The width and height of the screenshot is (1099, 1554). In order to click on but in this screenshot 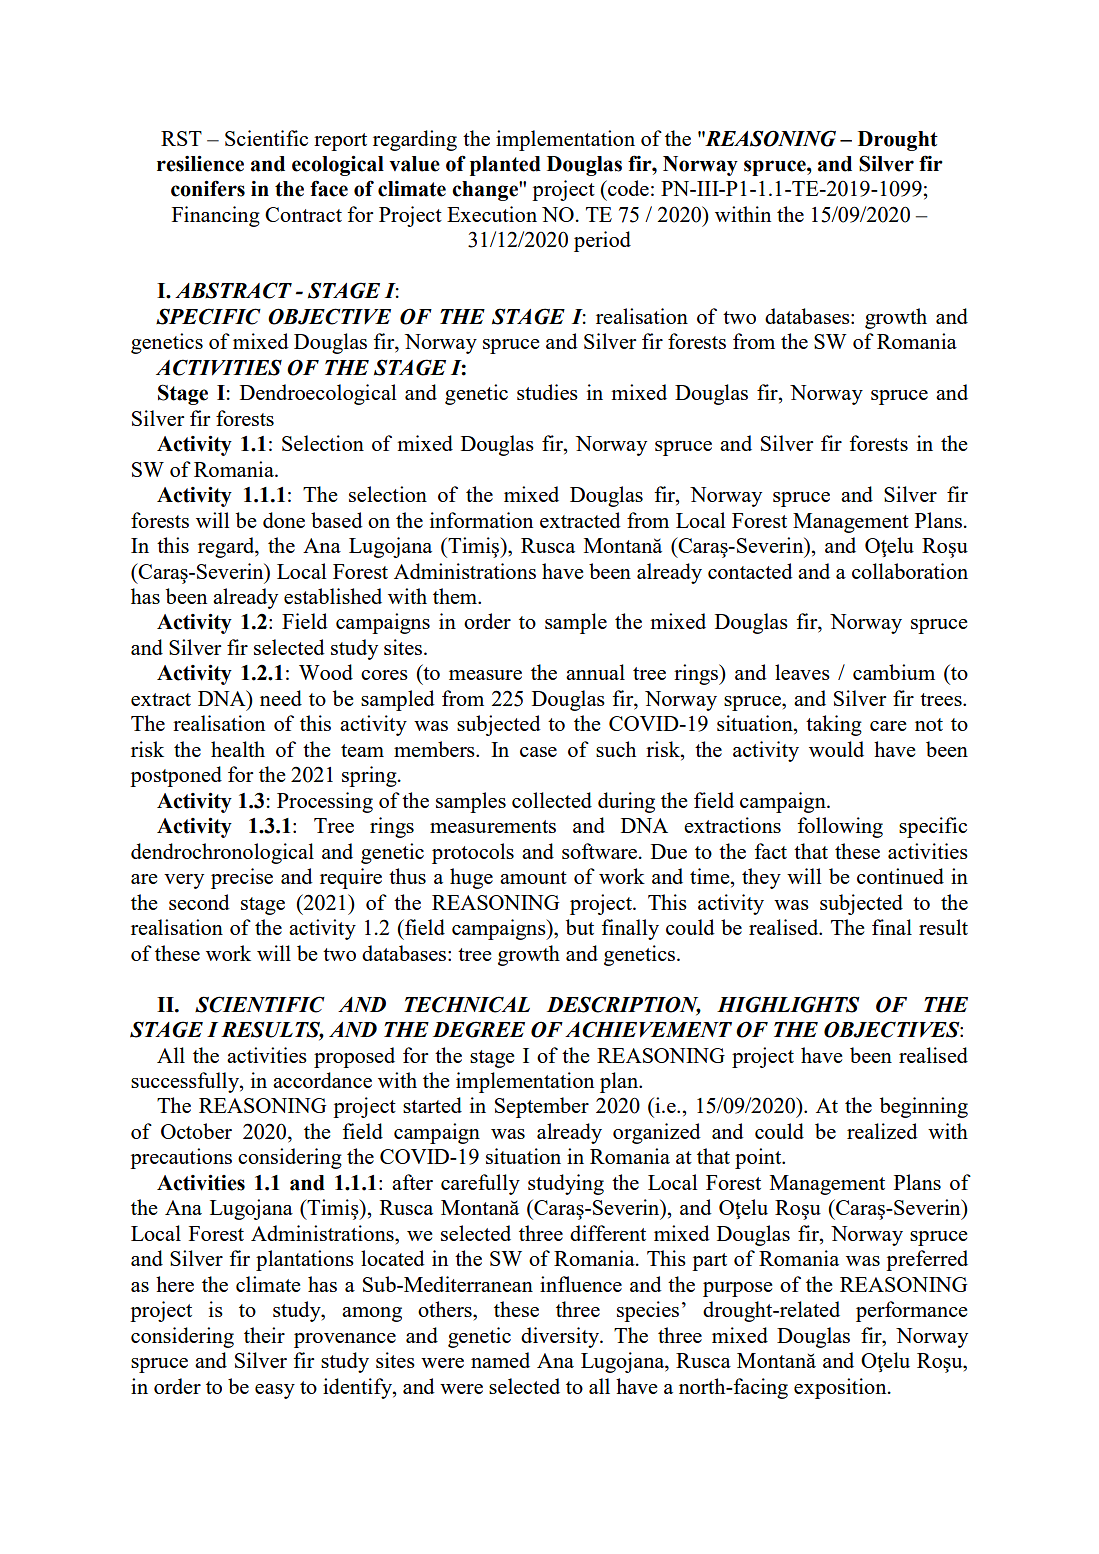, I will do `click(580, 927)`.
